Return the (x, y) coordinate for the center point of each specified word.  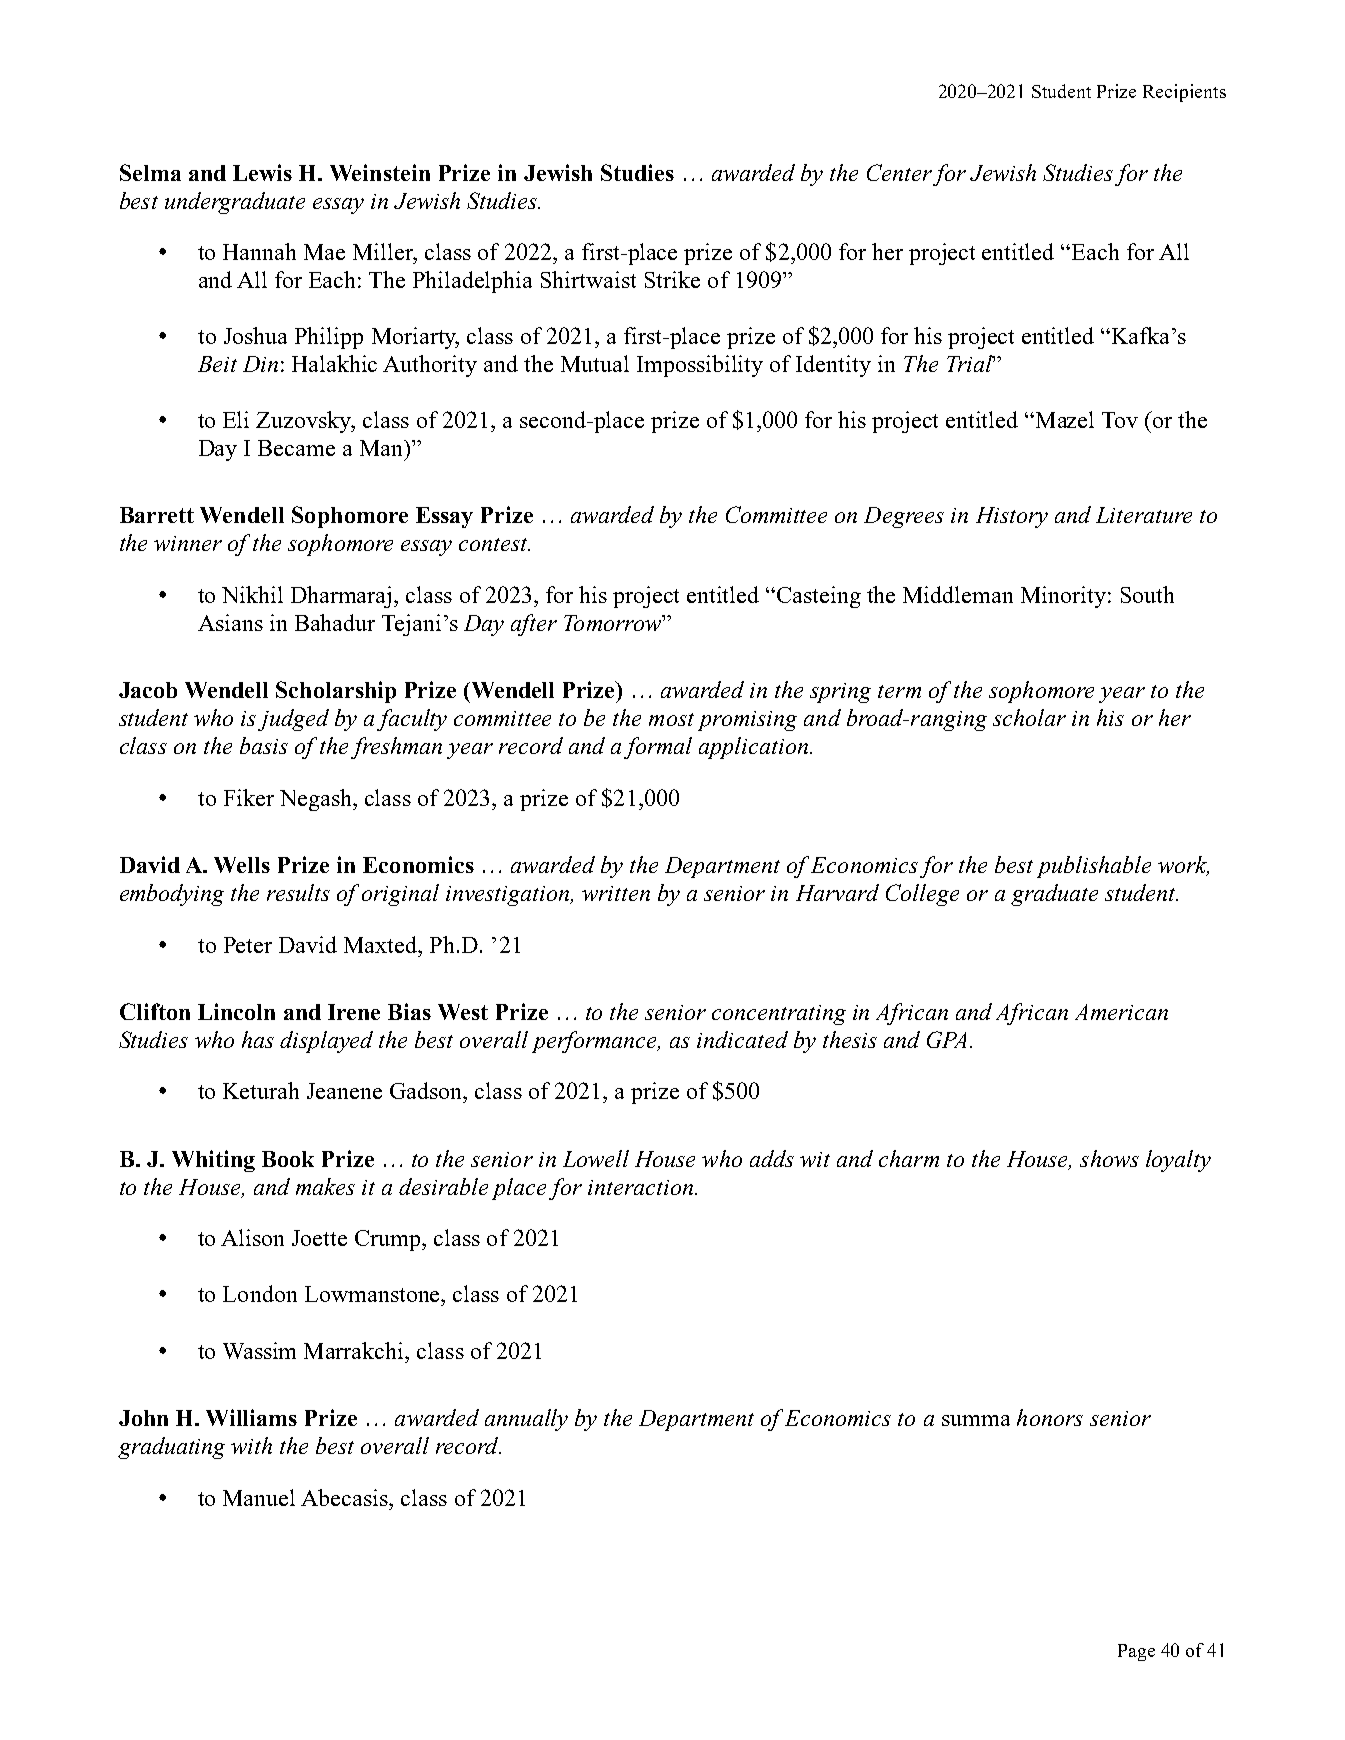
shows (1109, 1158)
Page (1136, 1652)
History (1012, 517)
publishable (1094, 867)
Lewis (262, 172)
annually (526, 1420)
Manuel (259, 1497)
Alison (252, 1237)
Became (296, 448)
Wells (242, 865)
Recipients (1184, 93)
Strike (672, 279)
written (616, 893)
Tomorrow (613, 623)
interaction (640, 1187)
